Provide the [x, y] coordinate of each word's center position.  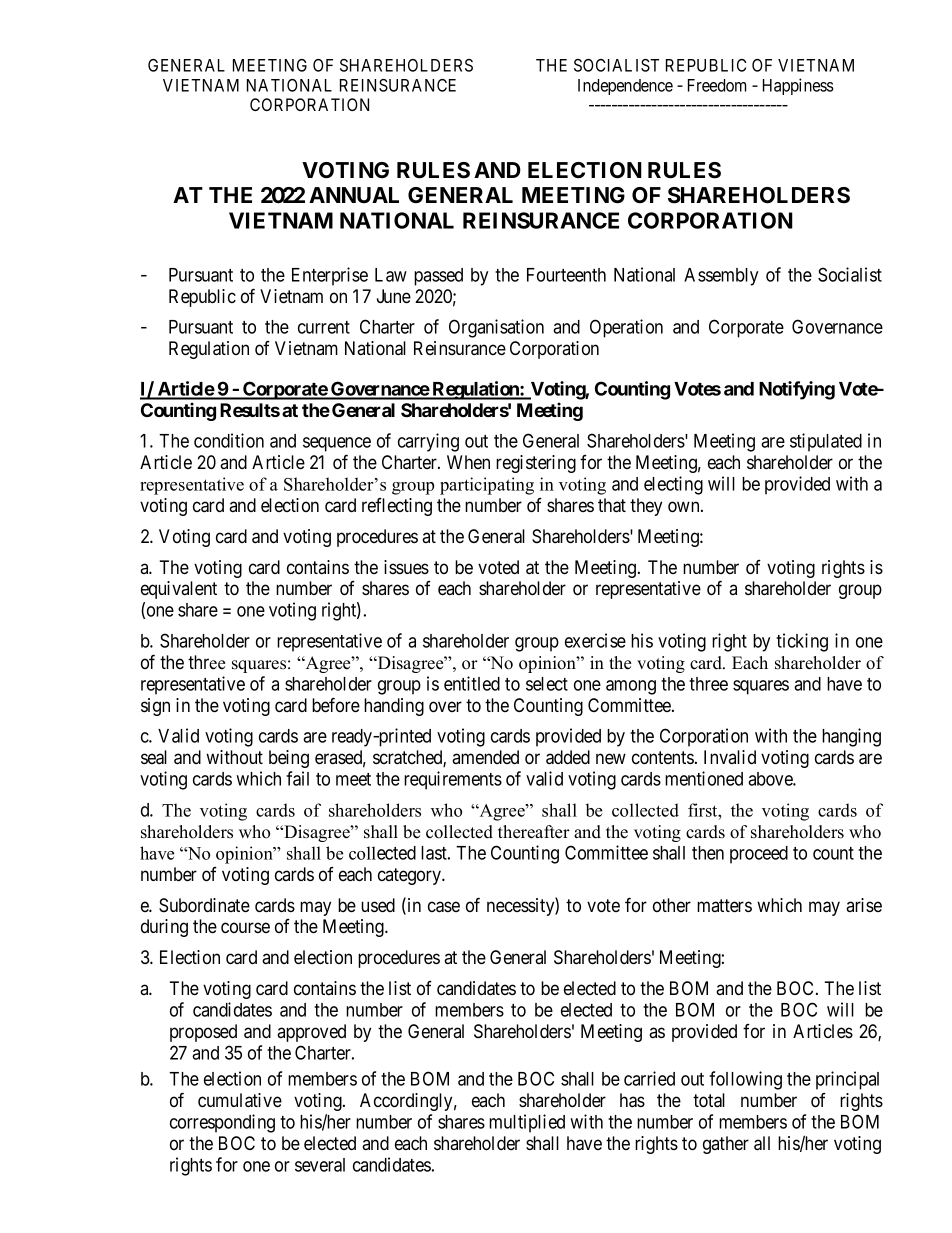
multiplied [527, 1123]
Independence [625, 87]
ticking [802, 642]
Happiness [798, 86]
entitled [472, 683]
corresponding [222, 1123]
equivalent [179, 590]
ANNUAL [354, 195]
